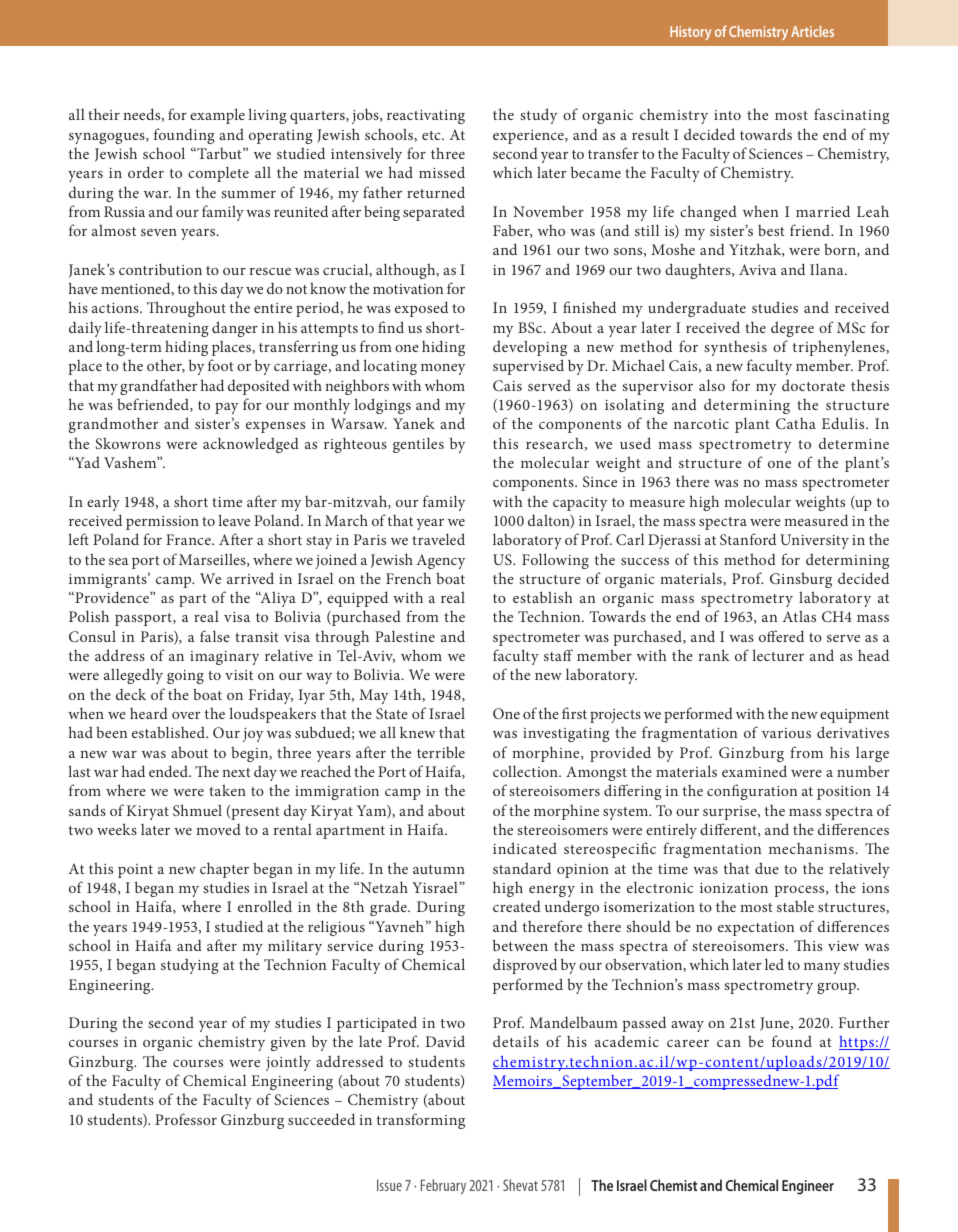  I want to click on example, so click(217, 116).
